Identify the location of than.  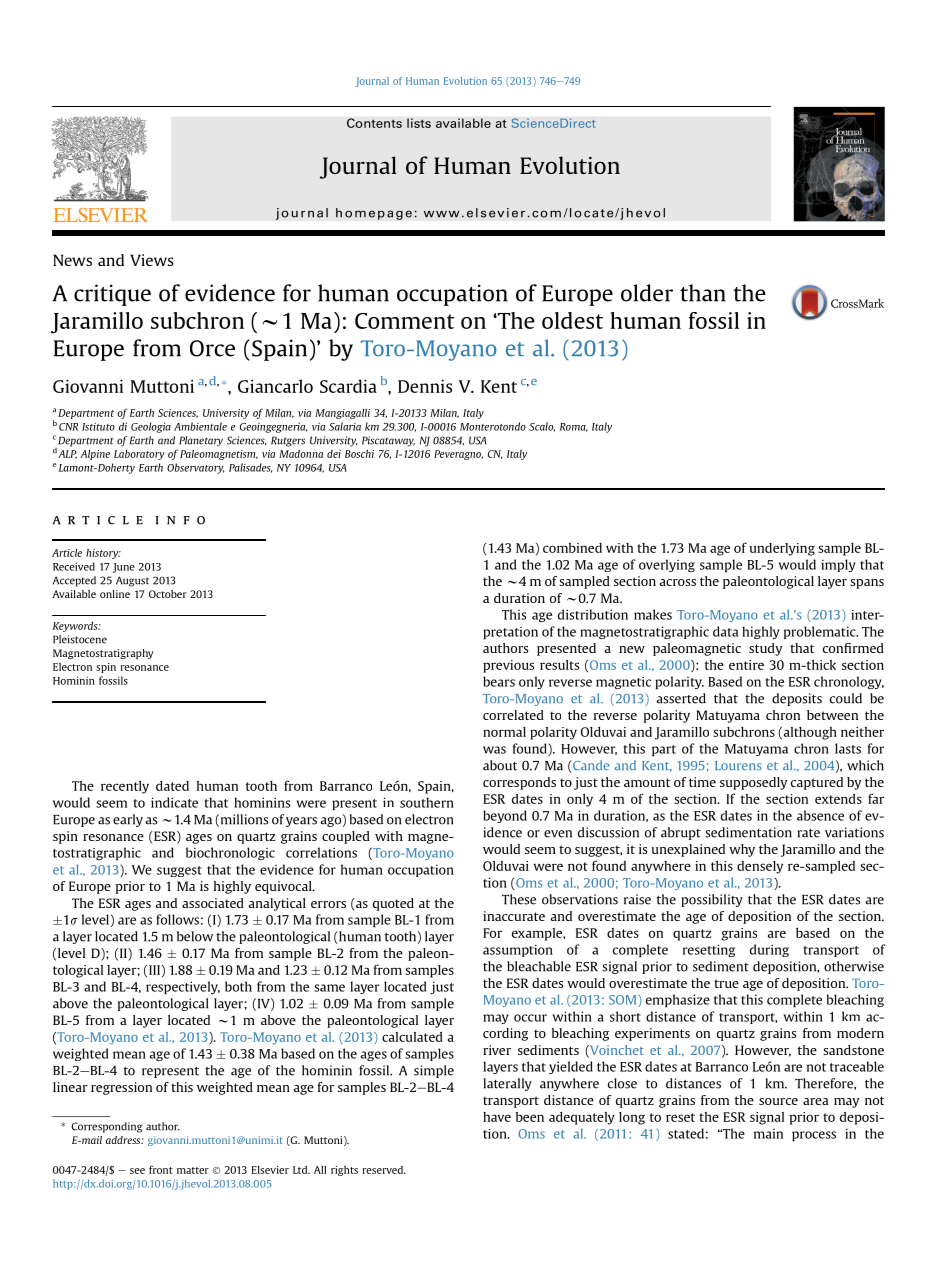
(703, 293).
